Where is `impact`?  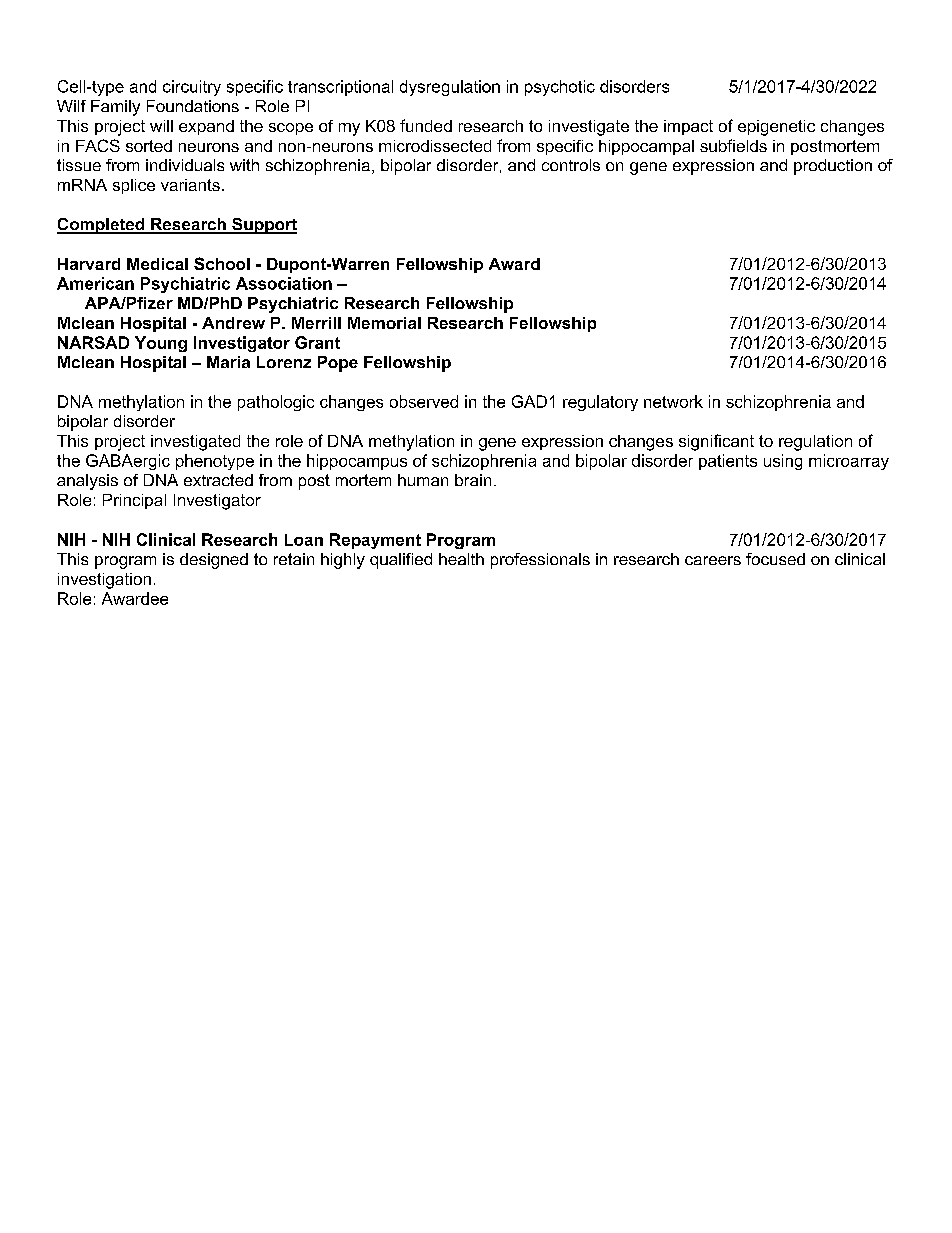
impact is located at coordinates (688, 127).
